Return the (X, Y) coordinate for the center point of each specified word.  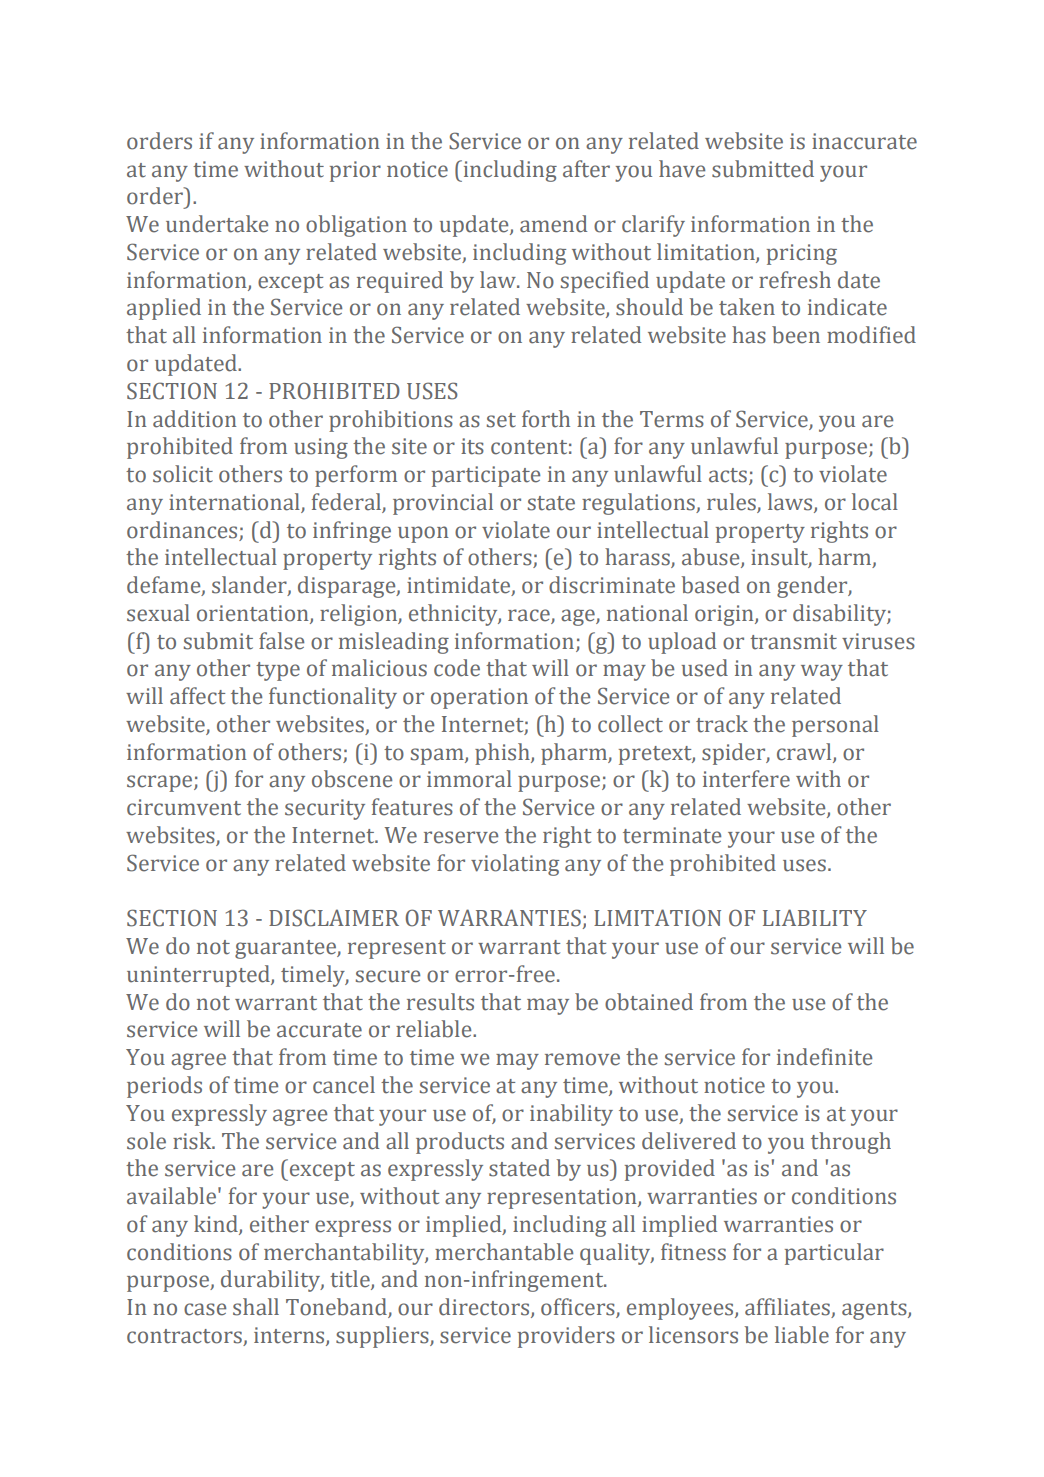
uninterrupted (199, 976)
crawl (805, 752)
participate (486, 476)
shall (256, 1307)
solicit (183, 474)
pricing (802, 254)
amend (553, 224)
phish (503, 754)
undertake (217, 224)
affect (197, 696)
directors (485, 1308)
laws (791, 502)
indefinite (824, 1057)
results (440, 1002)
